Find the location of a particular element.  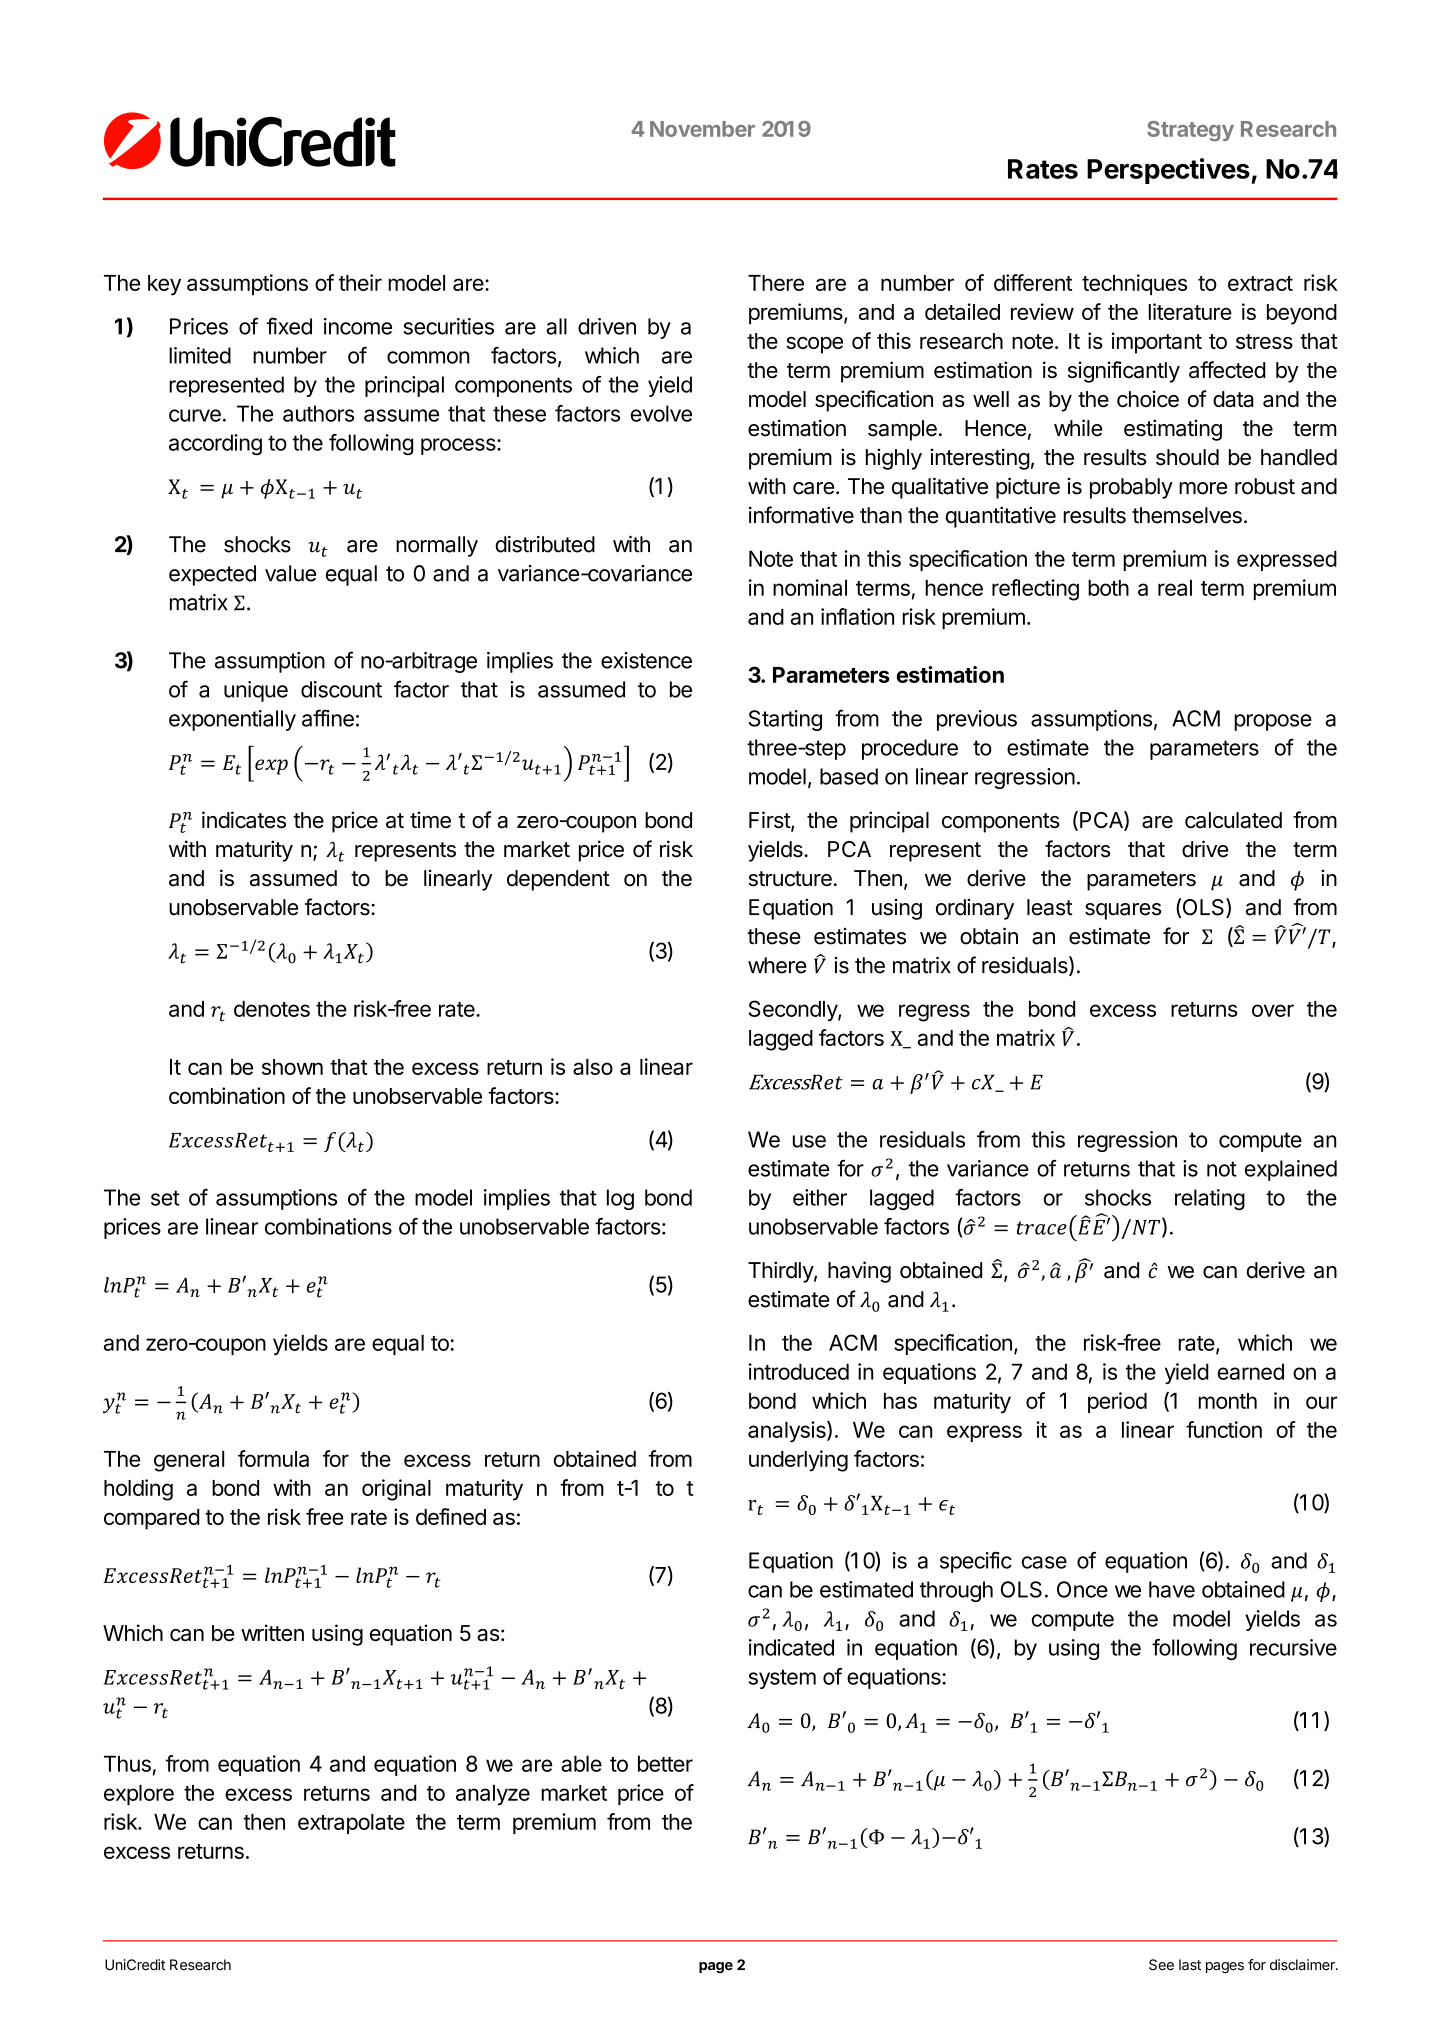

calculated is located at coordinates (1233, 820).
